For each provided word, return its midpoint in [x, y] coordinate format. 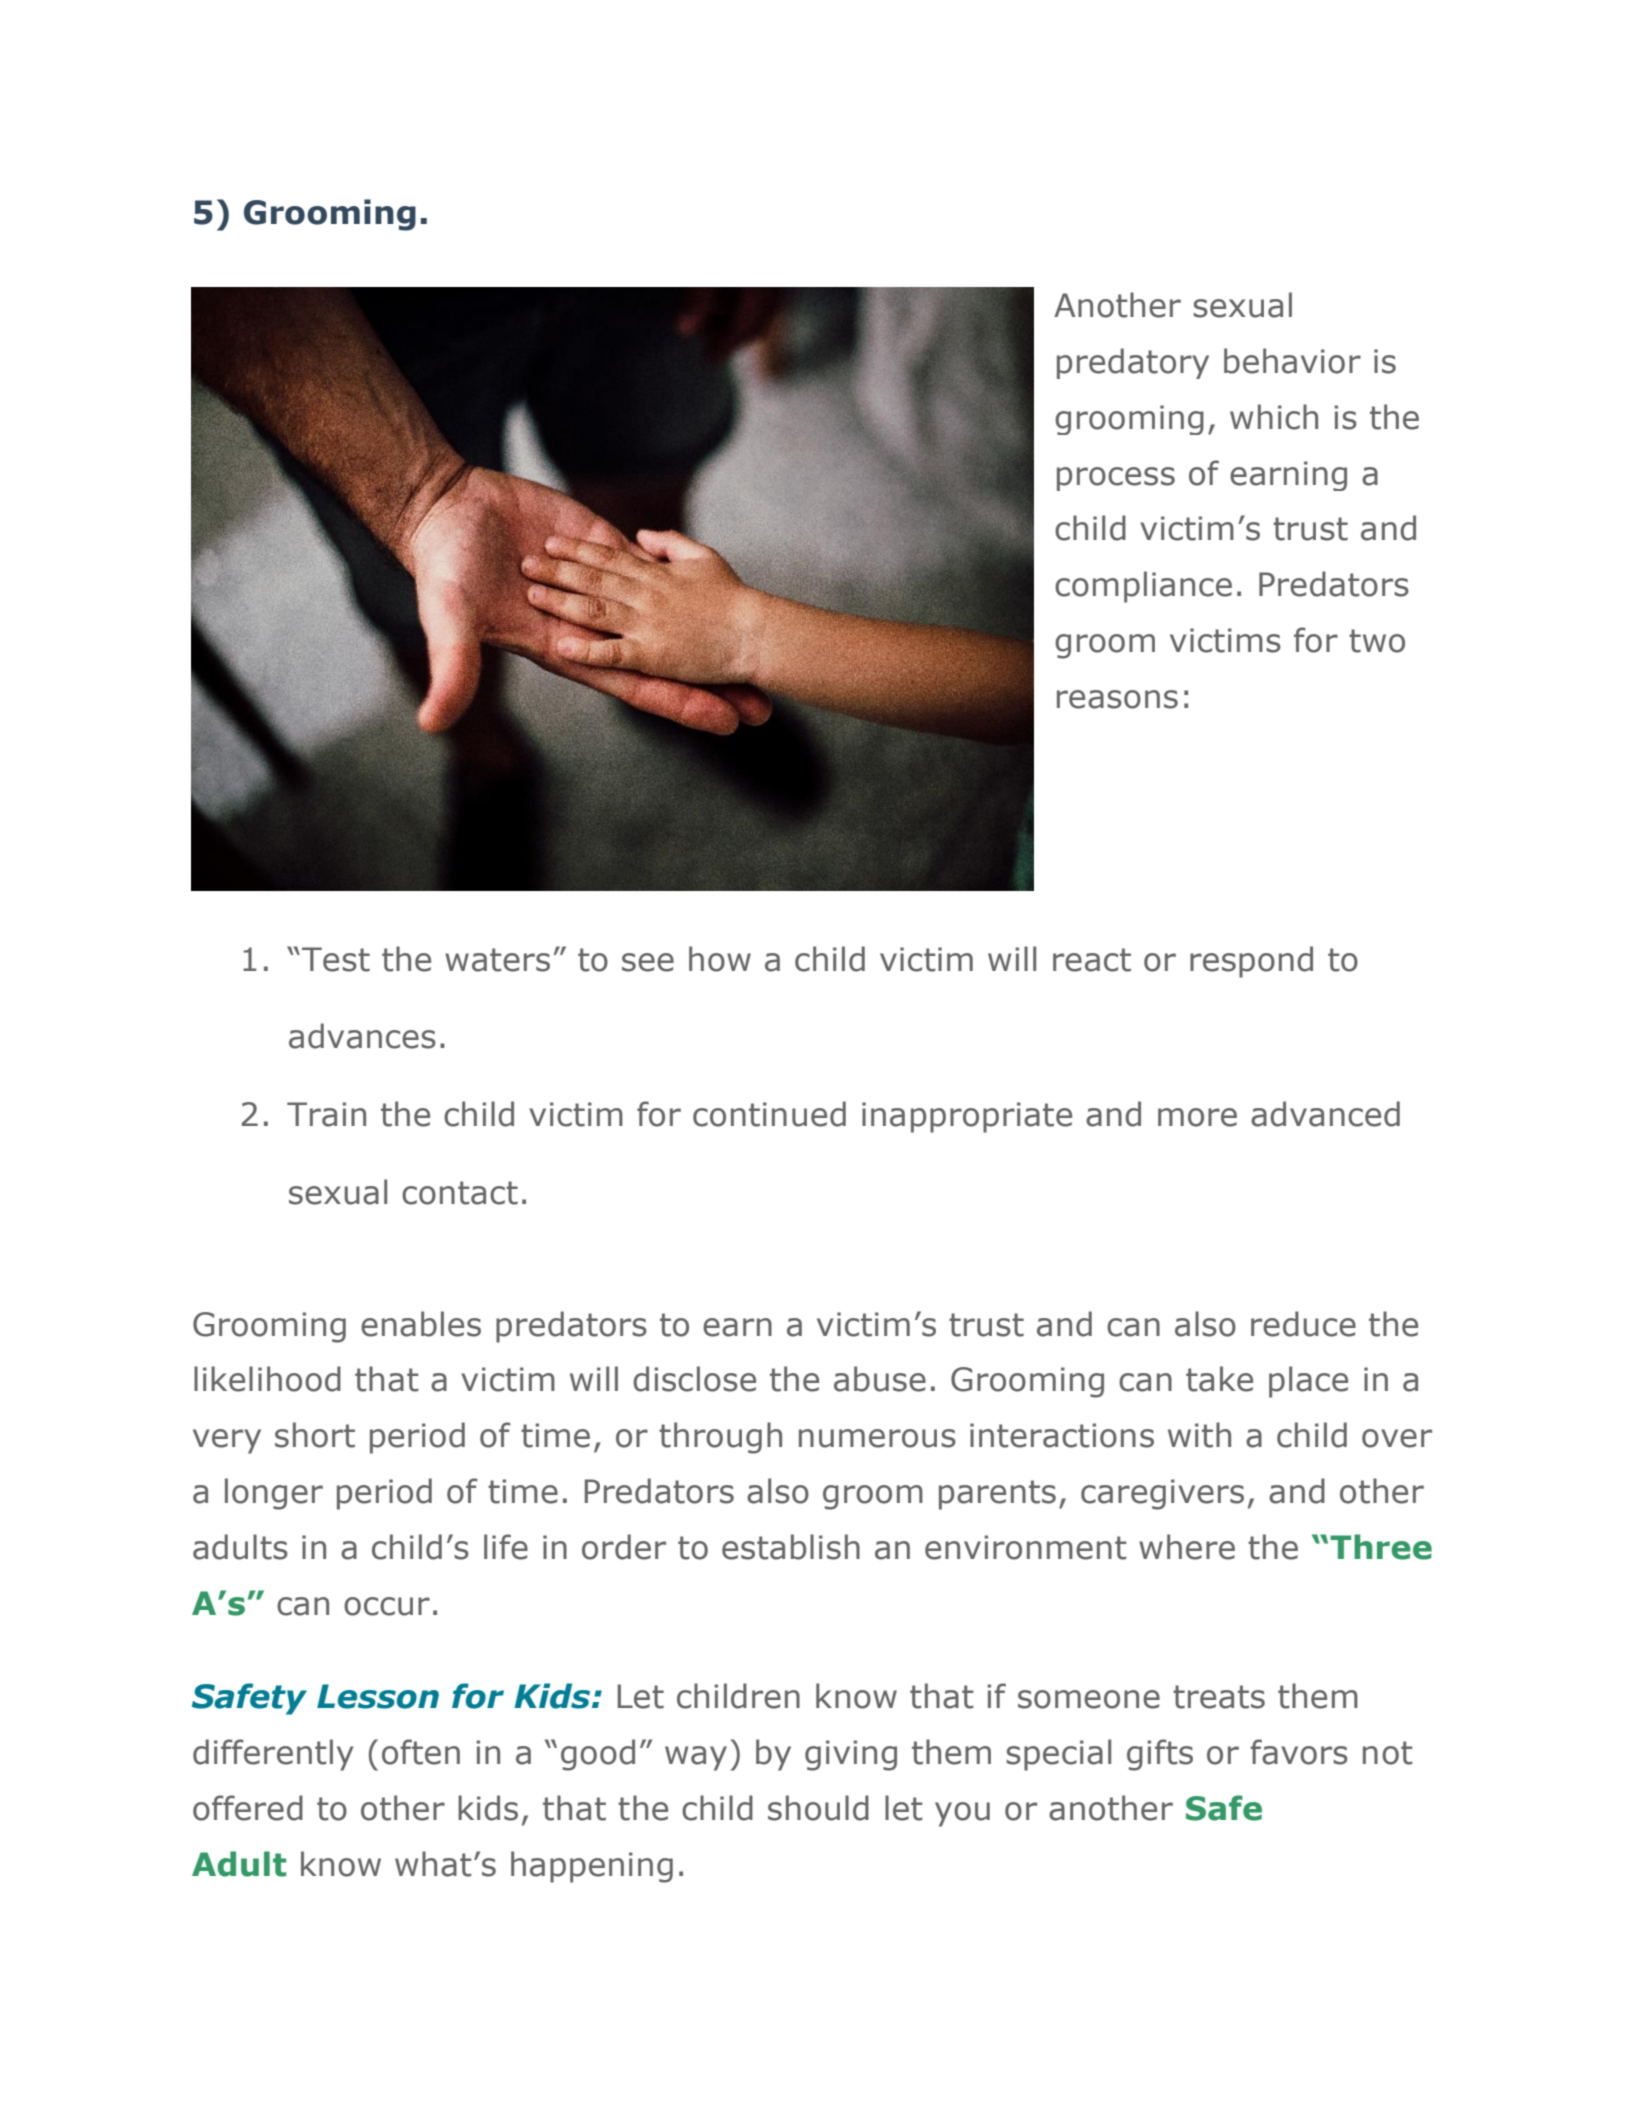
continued [769, 1114]
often [421, 1752]
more [1197, 1117]
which [1274, 417]
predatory [1133, 363]
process [1116, 479]
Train [326, 1114]
